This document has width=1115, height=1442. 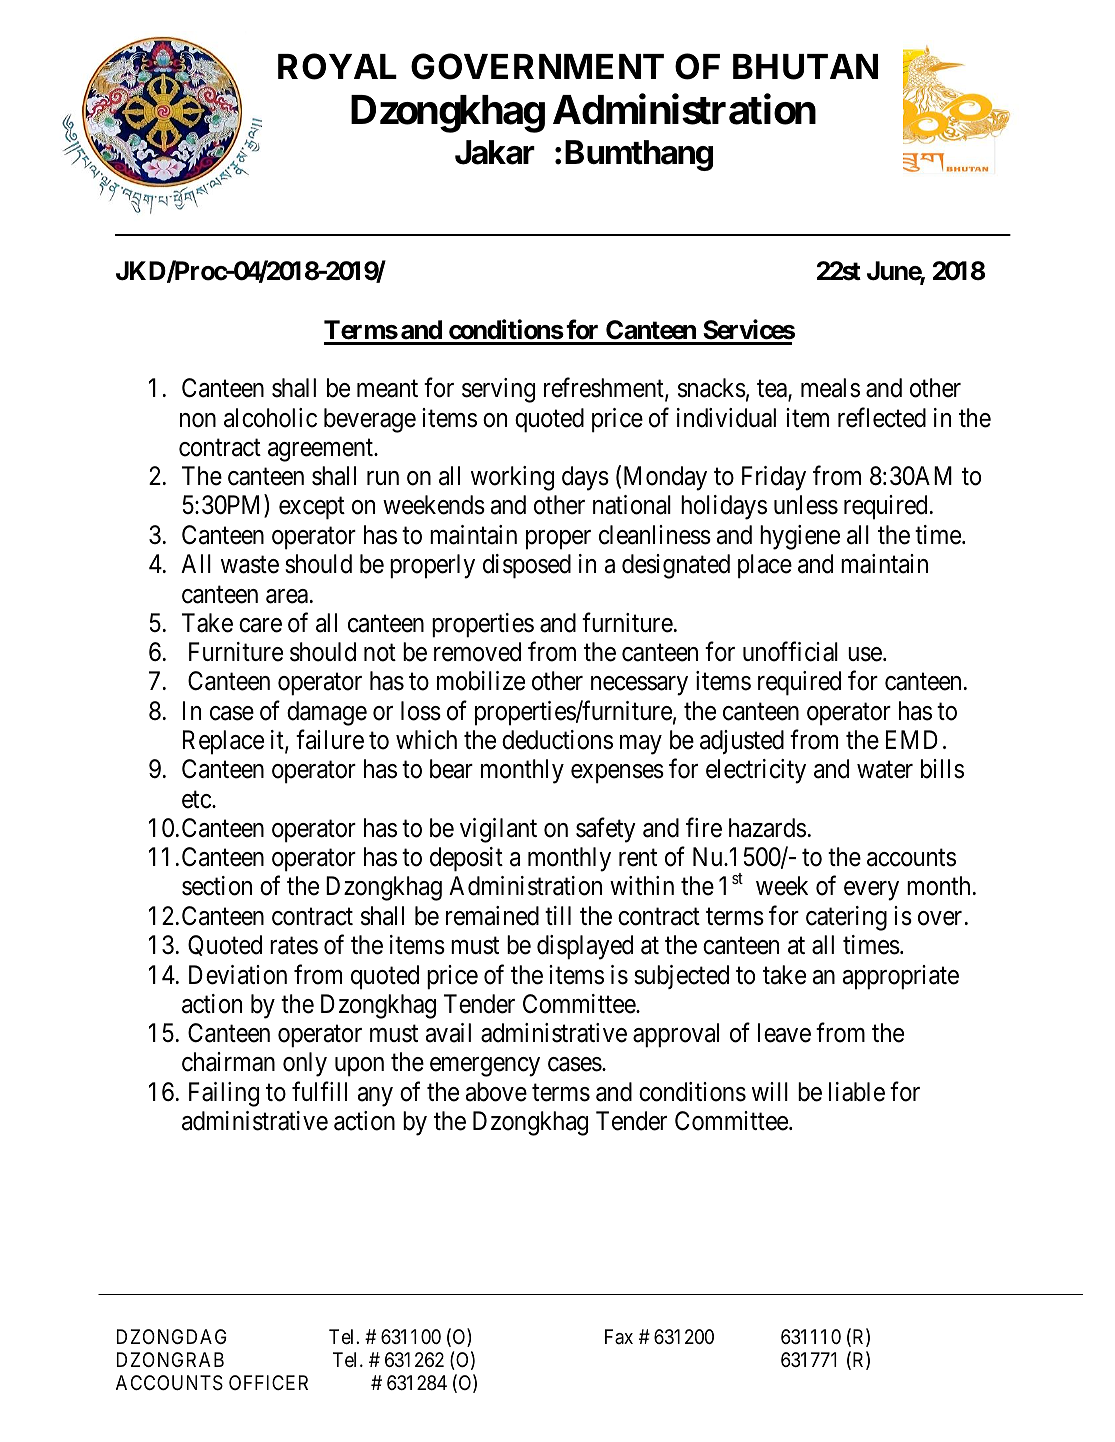 I want to click on Fax, so click(x=619, y=1336).
